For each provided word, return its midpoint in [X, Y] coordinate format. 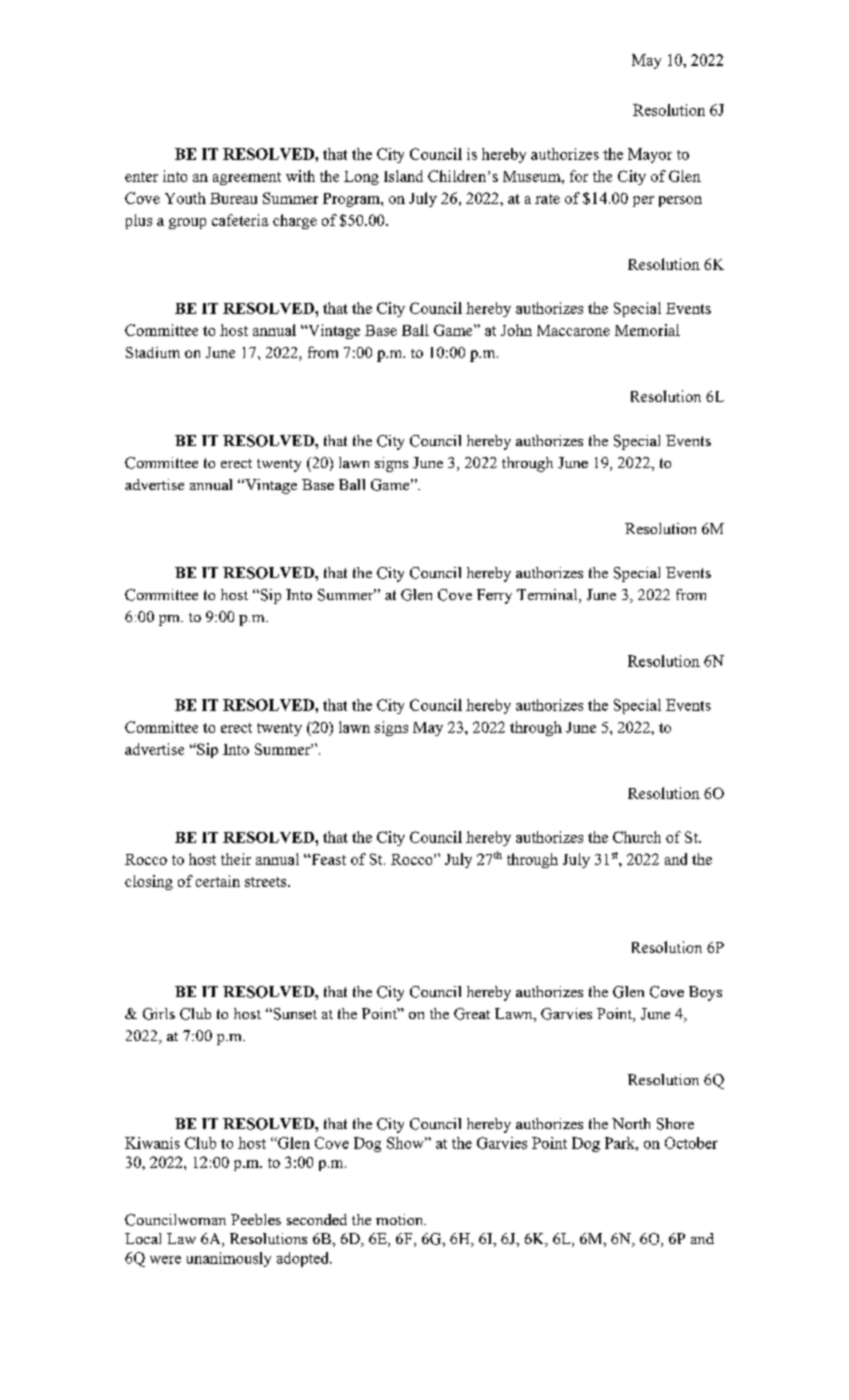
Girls [159, 1014]
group [187, 223]
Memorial [647, 330]
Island [403, 176]
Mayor [650, 155]
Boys [705, 993]
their [236, 859]
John [516, 330]
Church [637, 837]
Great [472, 1014]
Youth [185, 198]
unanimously [229, 1259]
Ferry [494, 596]
